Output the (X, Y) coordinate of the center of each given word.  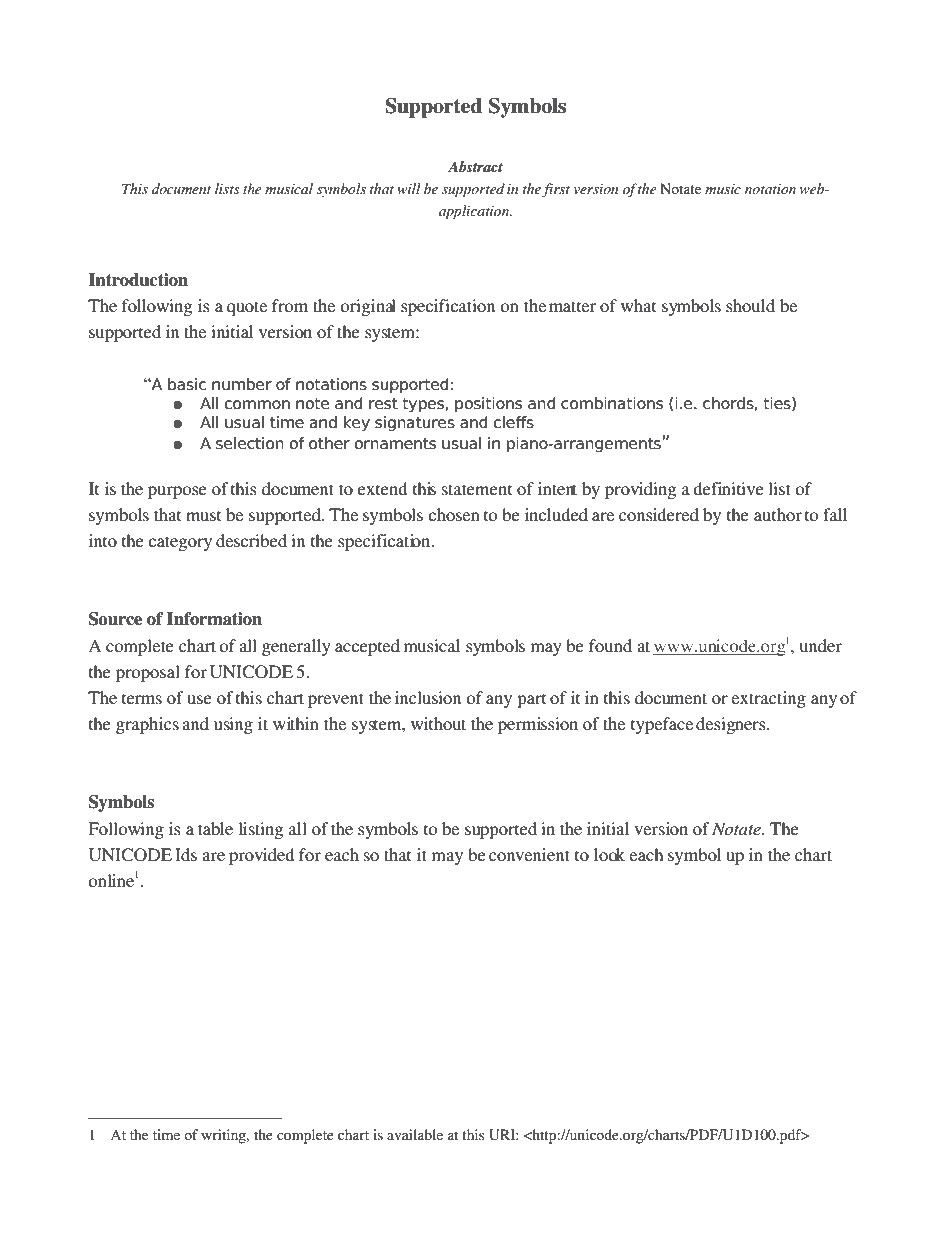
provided (262, 856)
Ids (186, 854)
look (609, 854)
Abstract (475, 166)
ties (778, 404)
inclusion (428, 697)
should (750, 305)
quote (247, 308)
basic (187, 384)
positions (488, 404)
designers (732, 725)
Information (214, 619)
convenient (529, 854)
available (415, 1134)
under (821, 645)
